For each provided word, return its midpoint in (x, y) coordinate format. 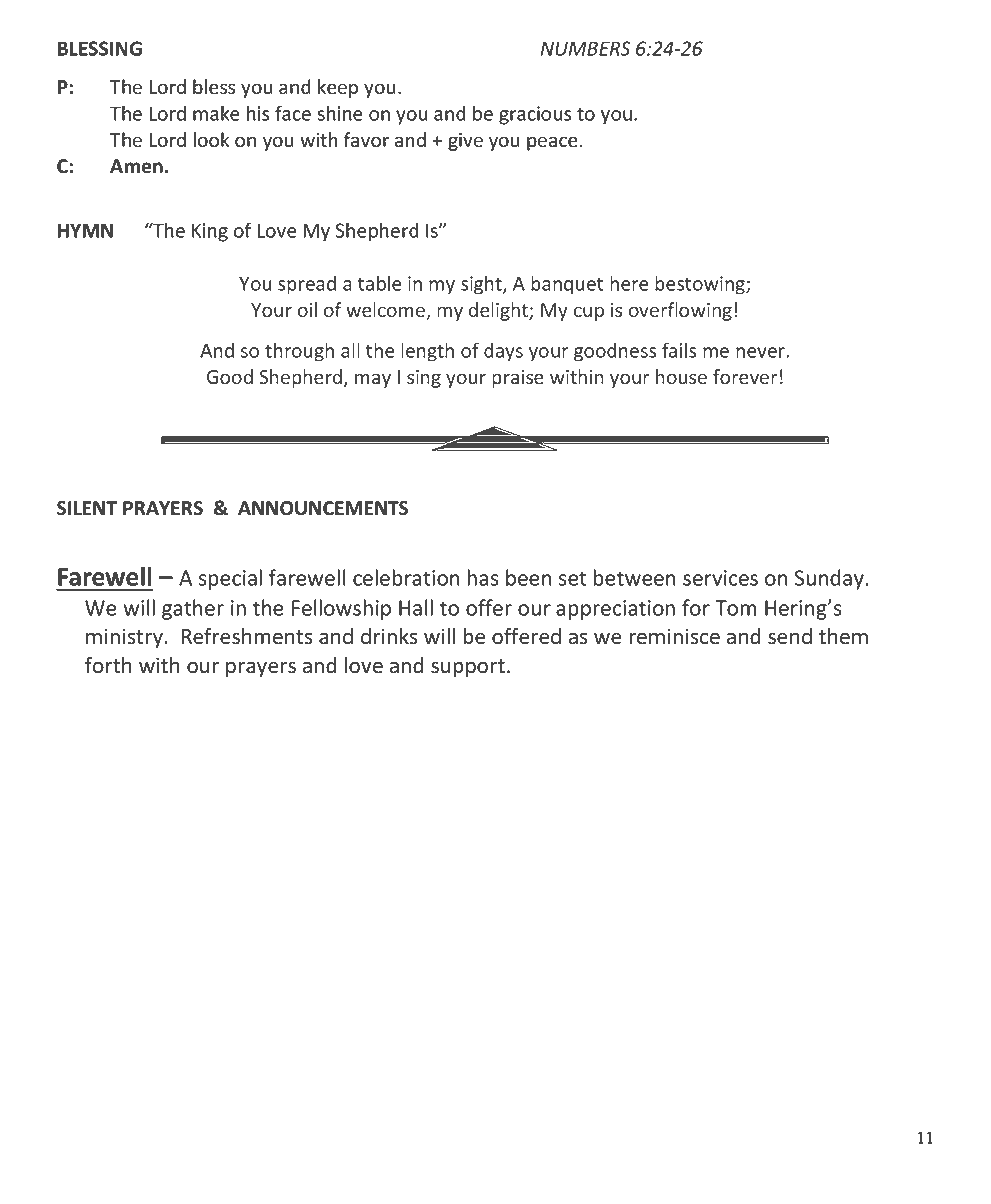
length (427, 352)
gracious (535, 115)
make (216, 113)
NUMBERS (586, 48)
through (299, 352)
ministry (125, 638)
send (790, 636)
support (468, 668)
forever (745, 377)
